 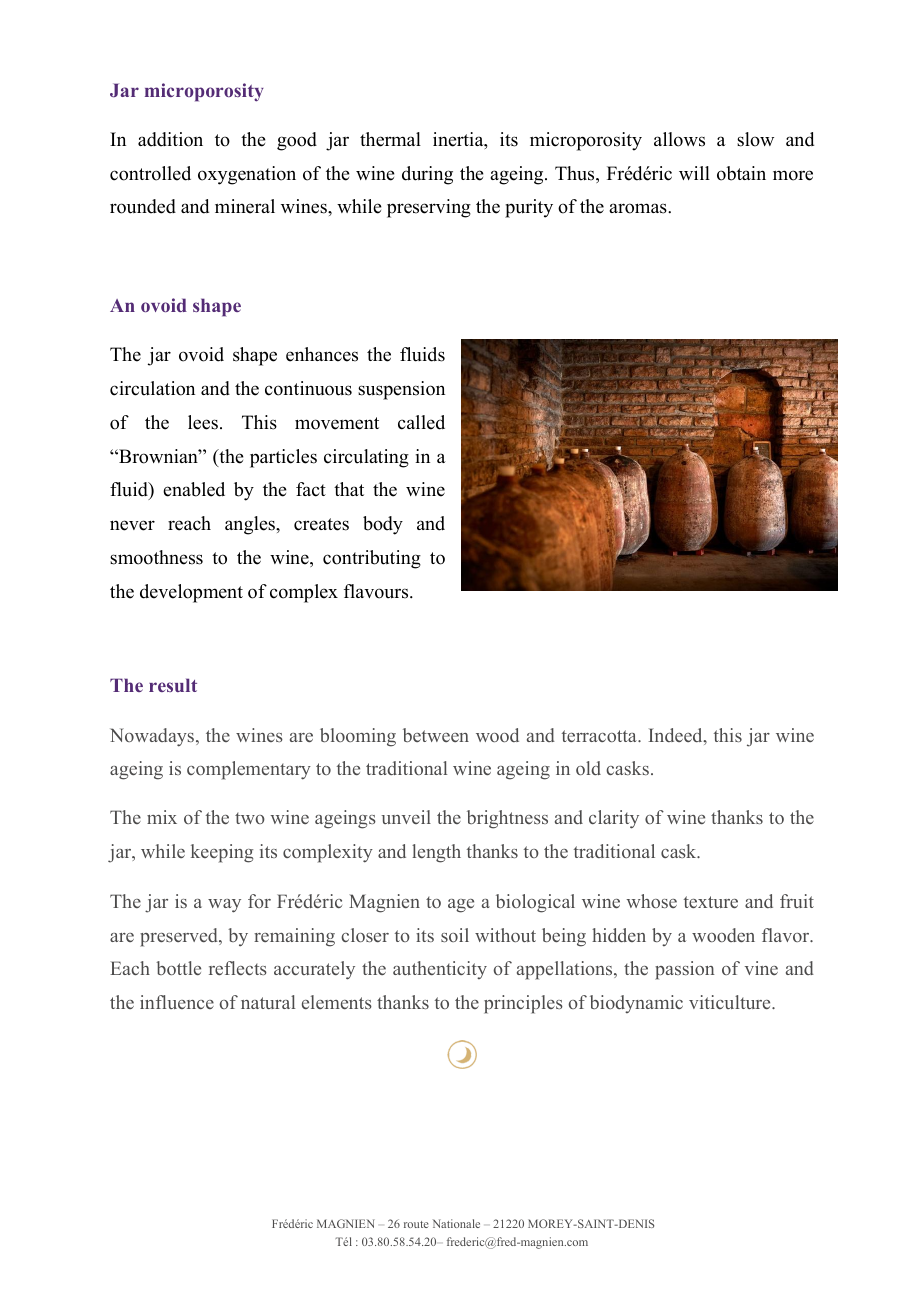 I want to click on will, so click(x=694, y=173).
